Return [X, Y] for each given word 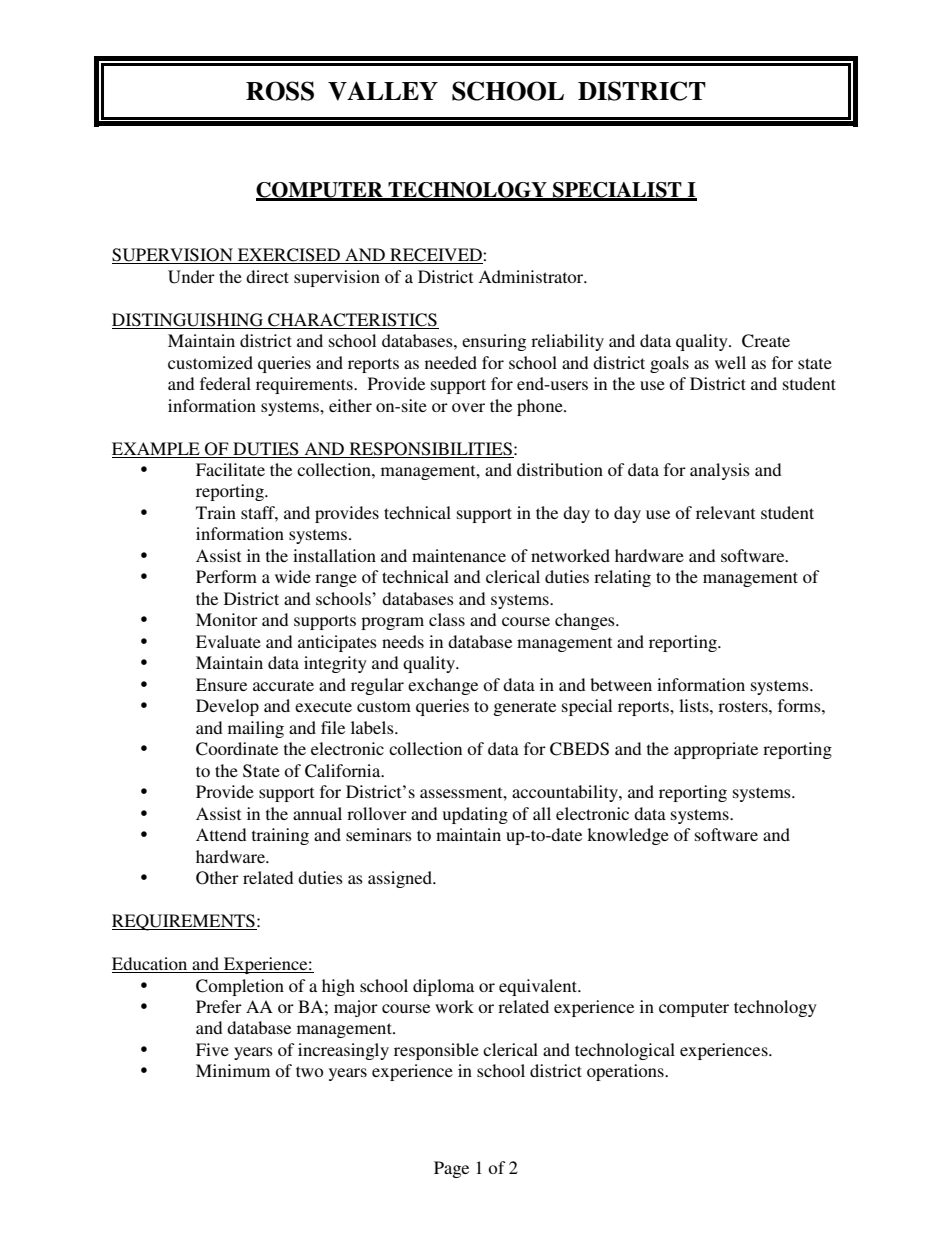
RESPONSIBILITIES [431, 449]
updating [475, 815]
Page [451, 1169]
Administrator [532, 276]
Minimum [233, 1070]
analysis [720, 471]
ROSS [280, 91]
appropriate [716, 750]
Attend [221, 834]
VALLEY [383, 91]
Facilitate [230, 469]
